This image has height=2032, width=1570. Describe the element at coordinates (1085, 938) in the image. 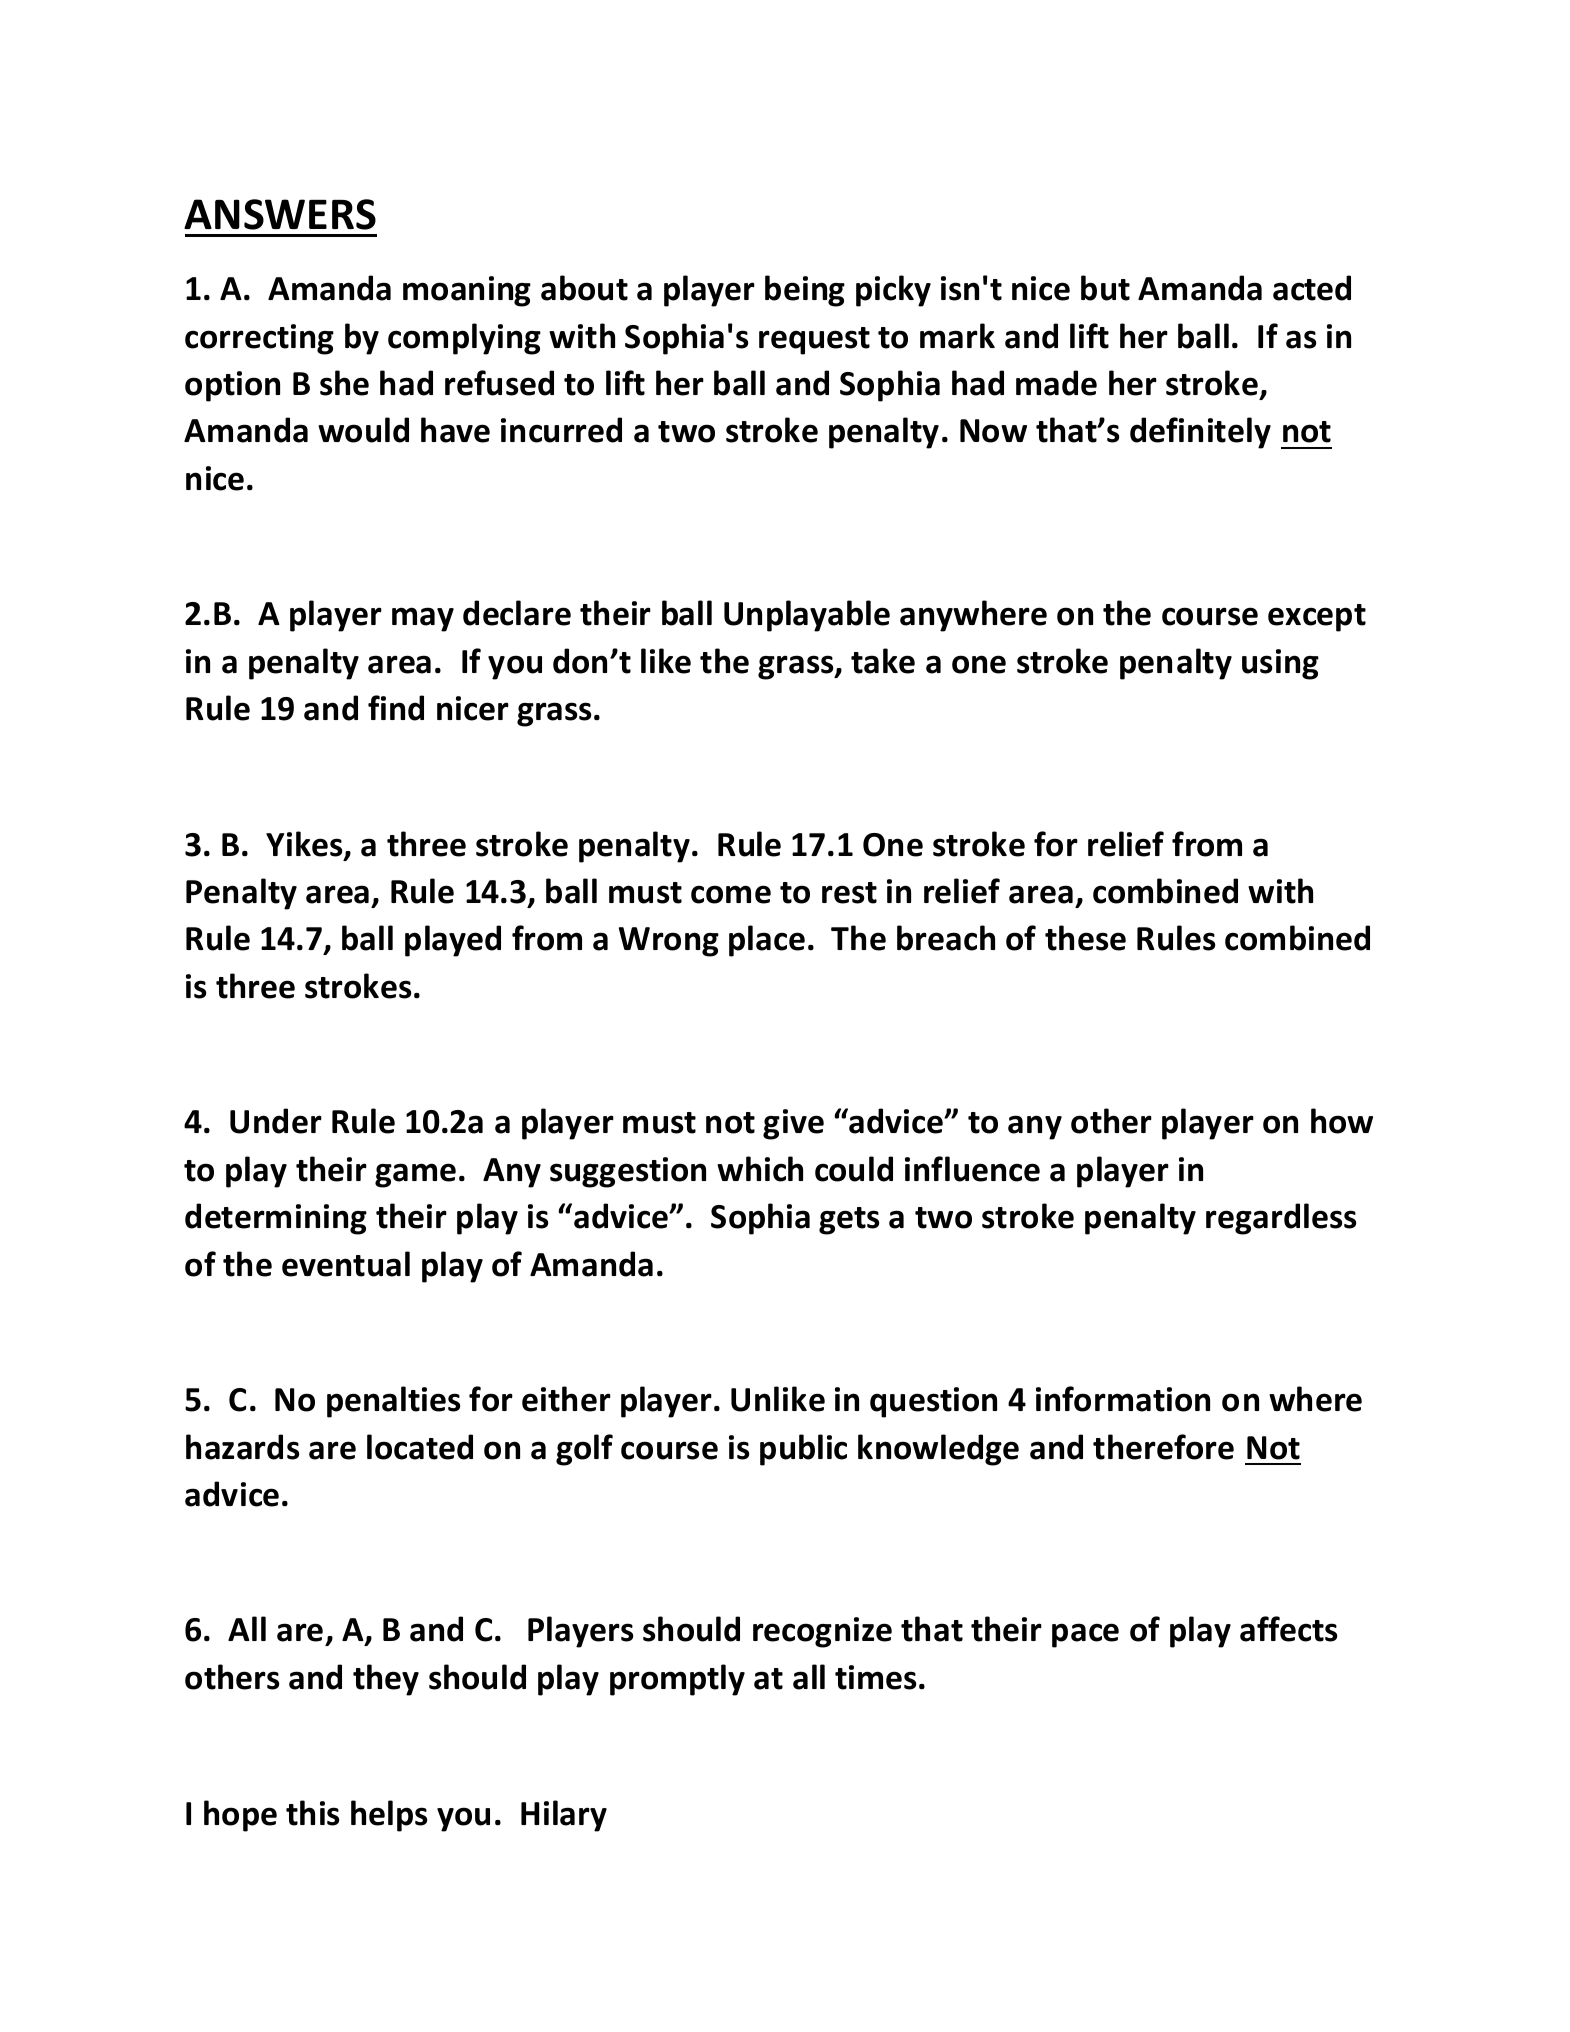

I see `these` at that location.
